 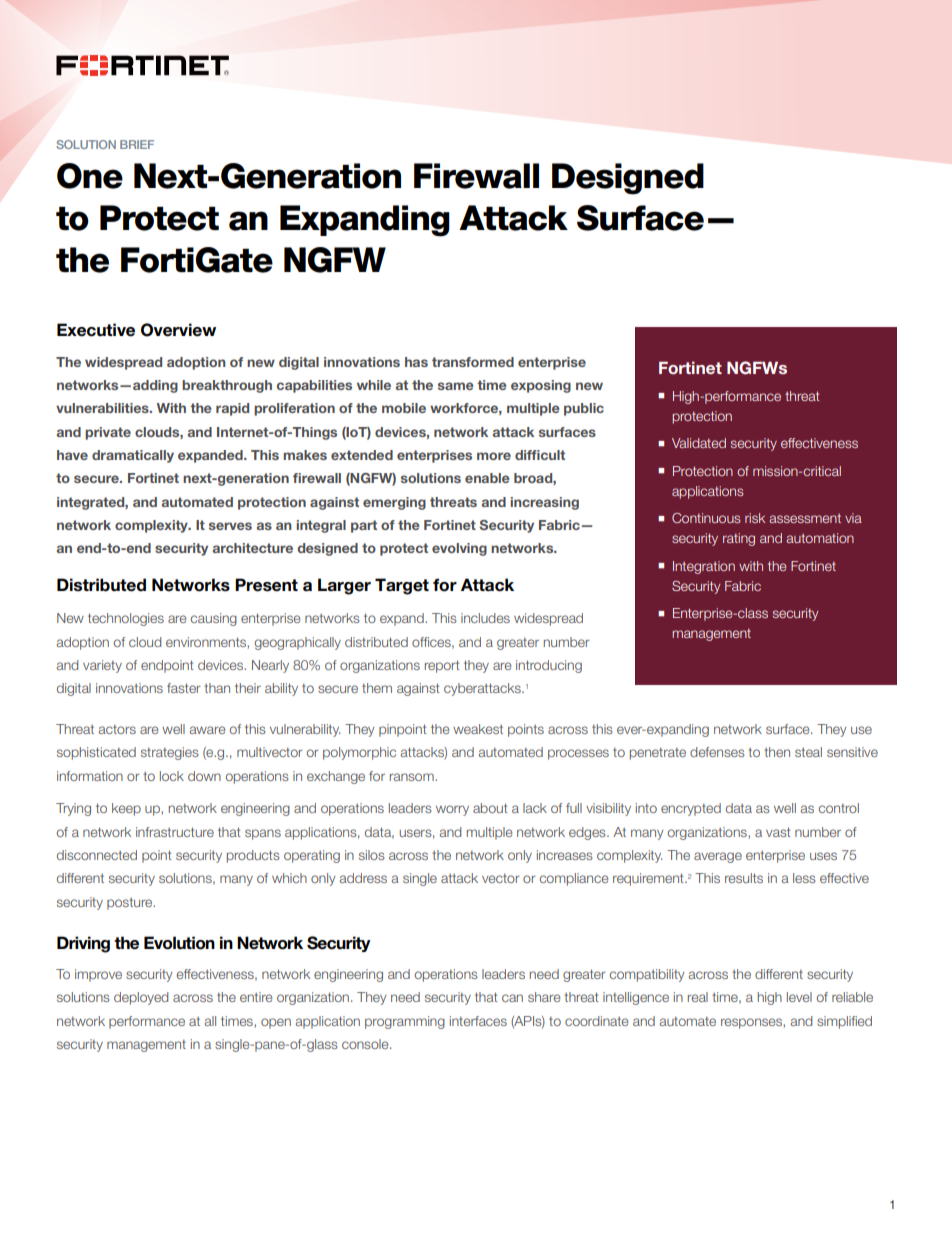 I want to click on breakthrough, so click(x=227, y=386).
